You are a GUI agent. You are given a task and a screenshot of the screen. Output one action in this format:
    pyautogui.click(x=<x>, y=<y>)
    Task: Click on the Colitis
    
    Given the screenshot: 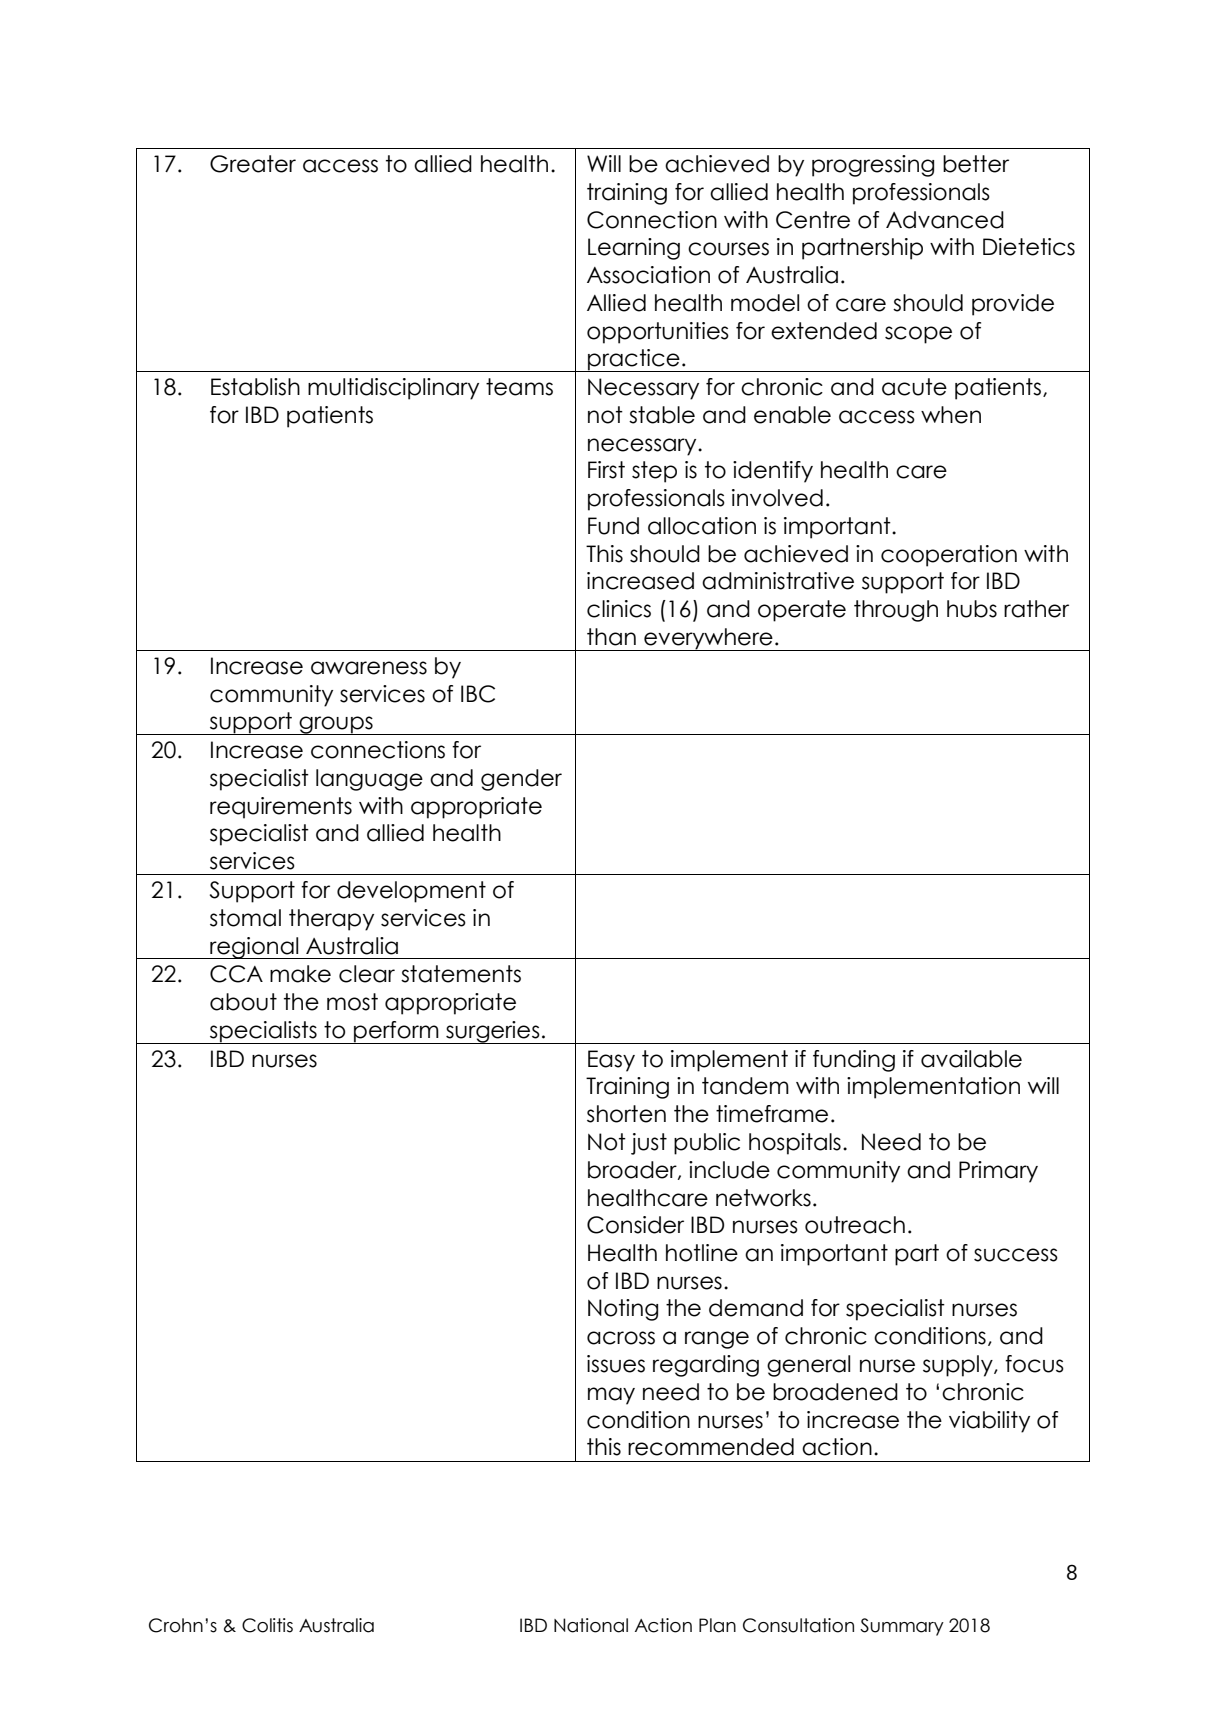 What is the action you would take?
    pyautogui.click(x=267, y=1625)
